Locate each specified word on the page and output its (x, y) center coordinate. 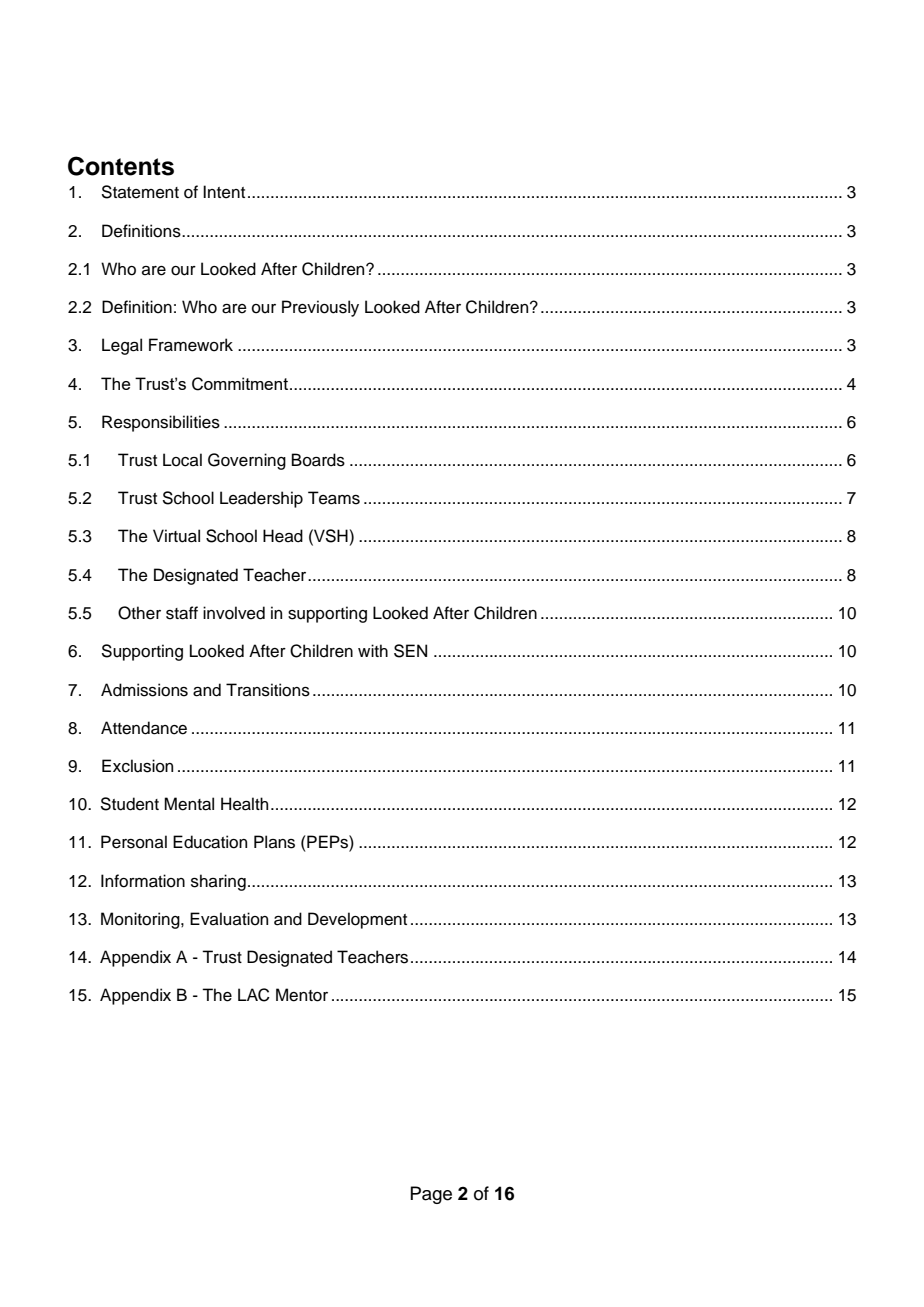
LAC (254, 995)
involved (234, 613)
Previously (320, 308)
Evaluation (229, 919)
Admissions (144, 690)
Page (431, 1195)
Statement (140, 192)
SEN (410, 651)
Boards (318, 460)
